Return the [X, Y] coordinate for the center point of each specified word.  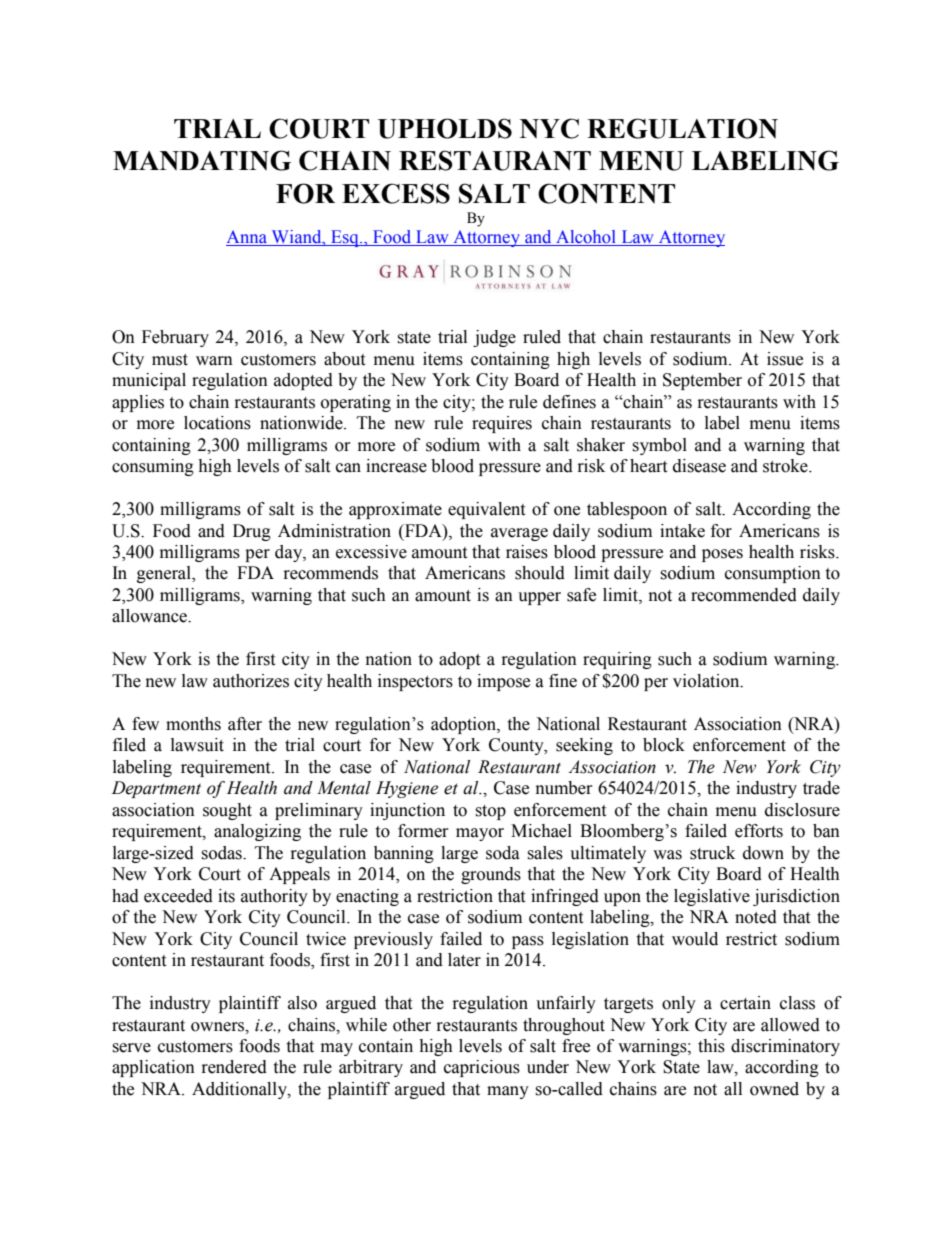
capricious [482, 1068]
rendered [234, 1067]
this [711, 1046]
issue [785, 359]
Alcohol [586, 238]
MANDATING [202, 160]
